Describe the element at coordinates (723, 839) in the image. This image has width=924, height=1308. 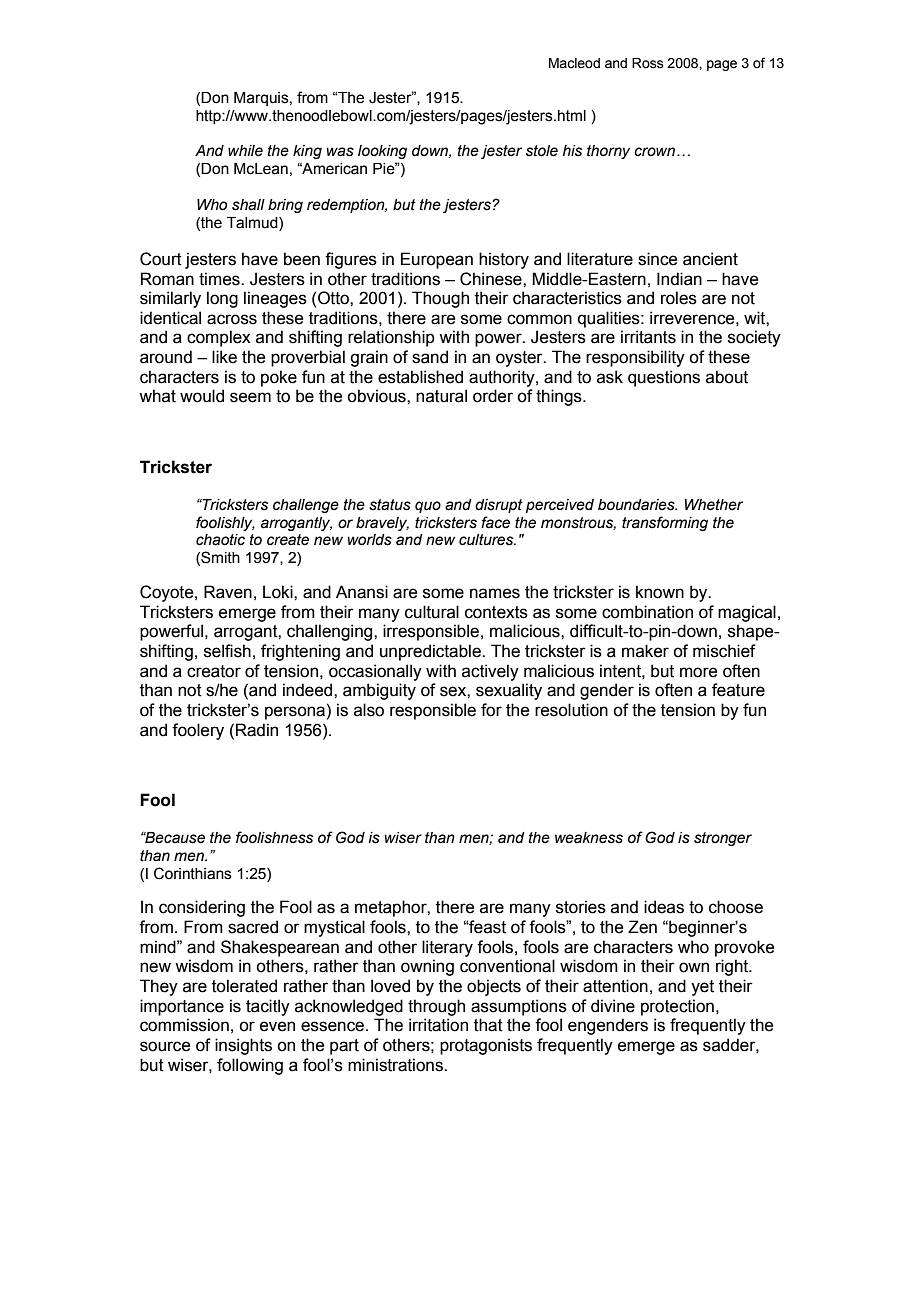
I see `stronger` at that location.
